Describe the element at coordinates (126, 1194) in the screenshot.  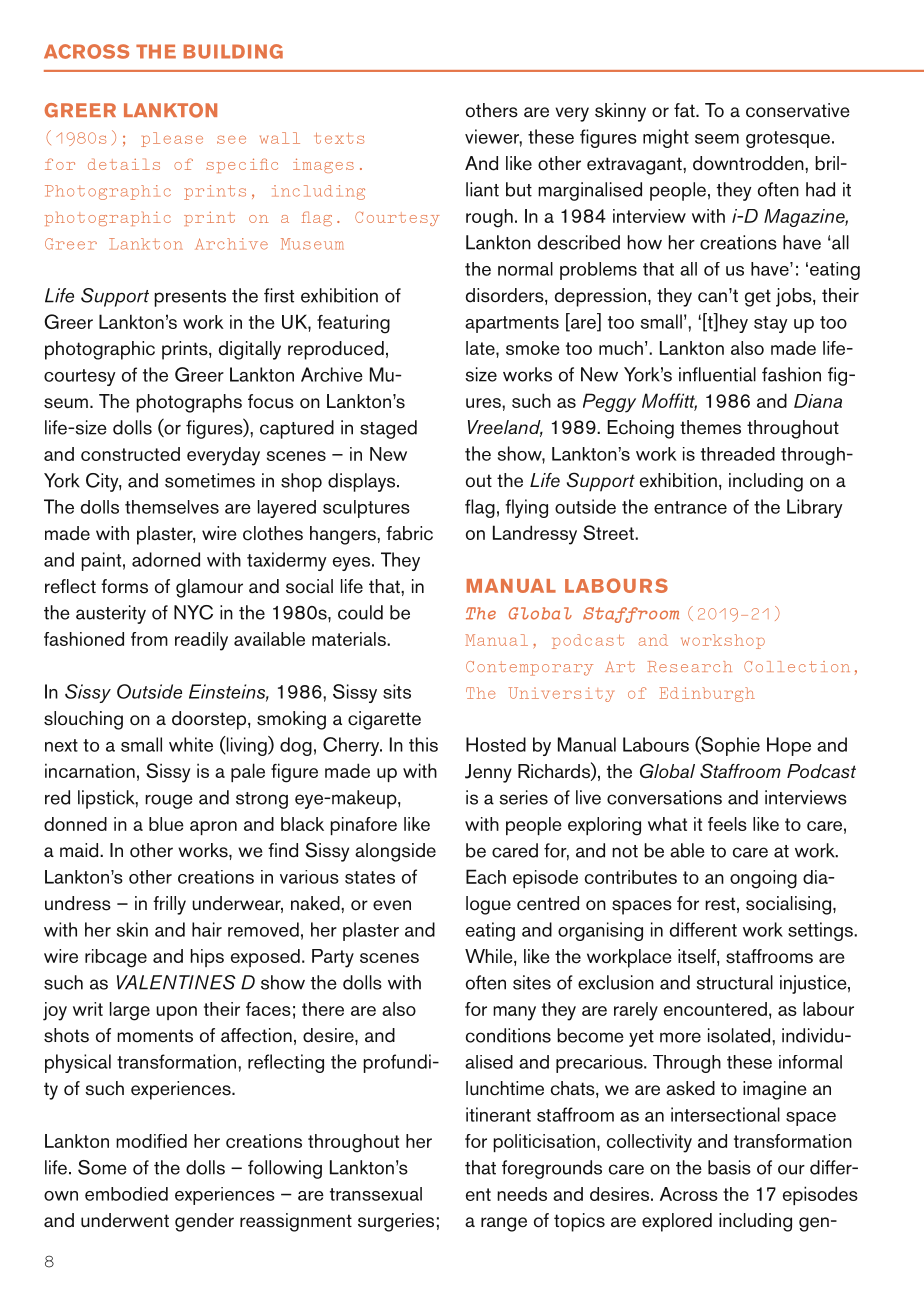
I see `embodied` at that location.
